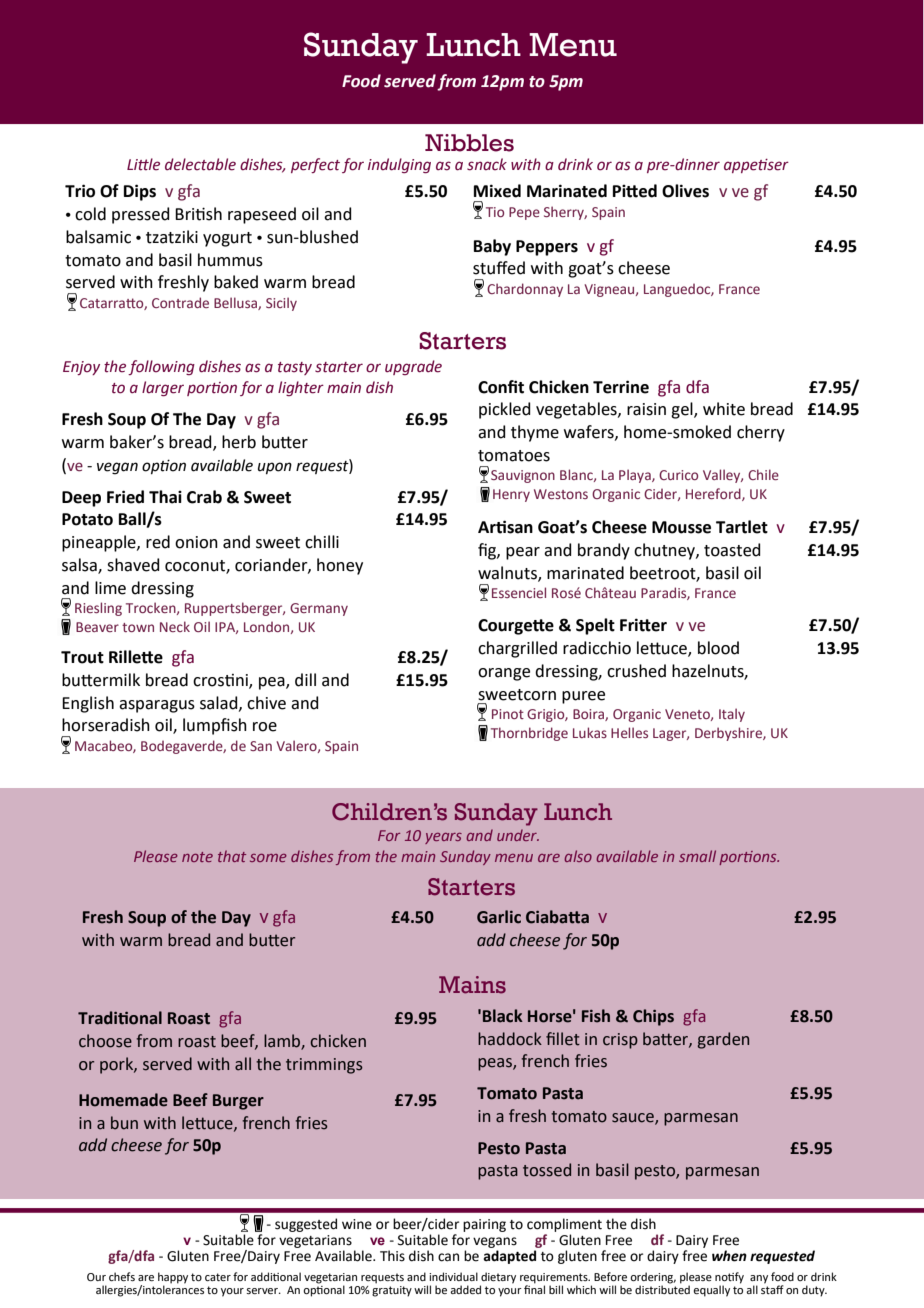 This page has width=924, height=1308. I want to click on when, so click(729, 1256).
